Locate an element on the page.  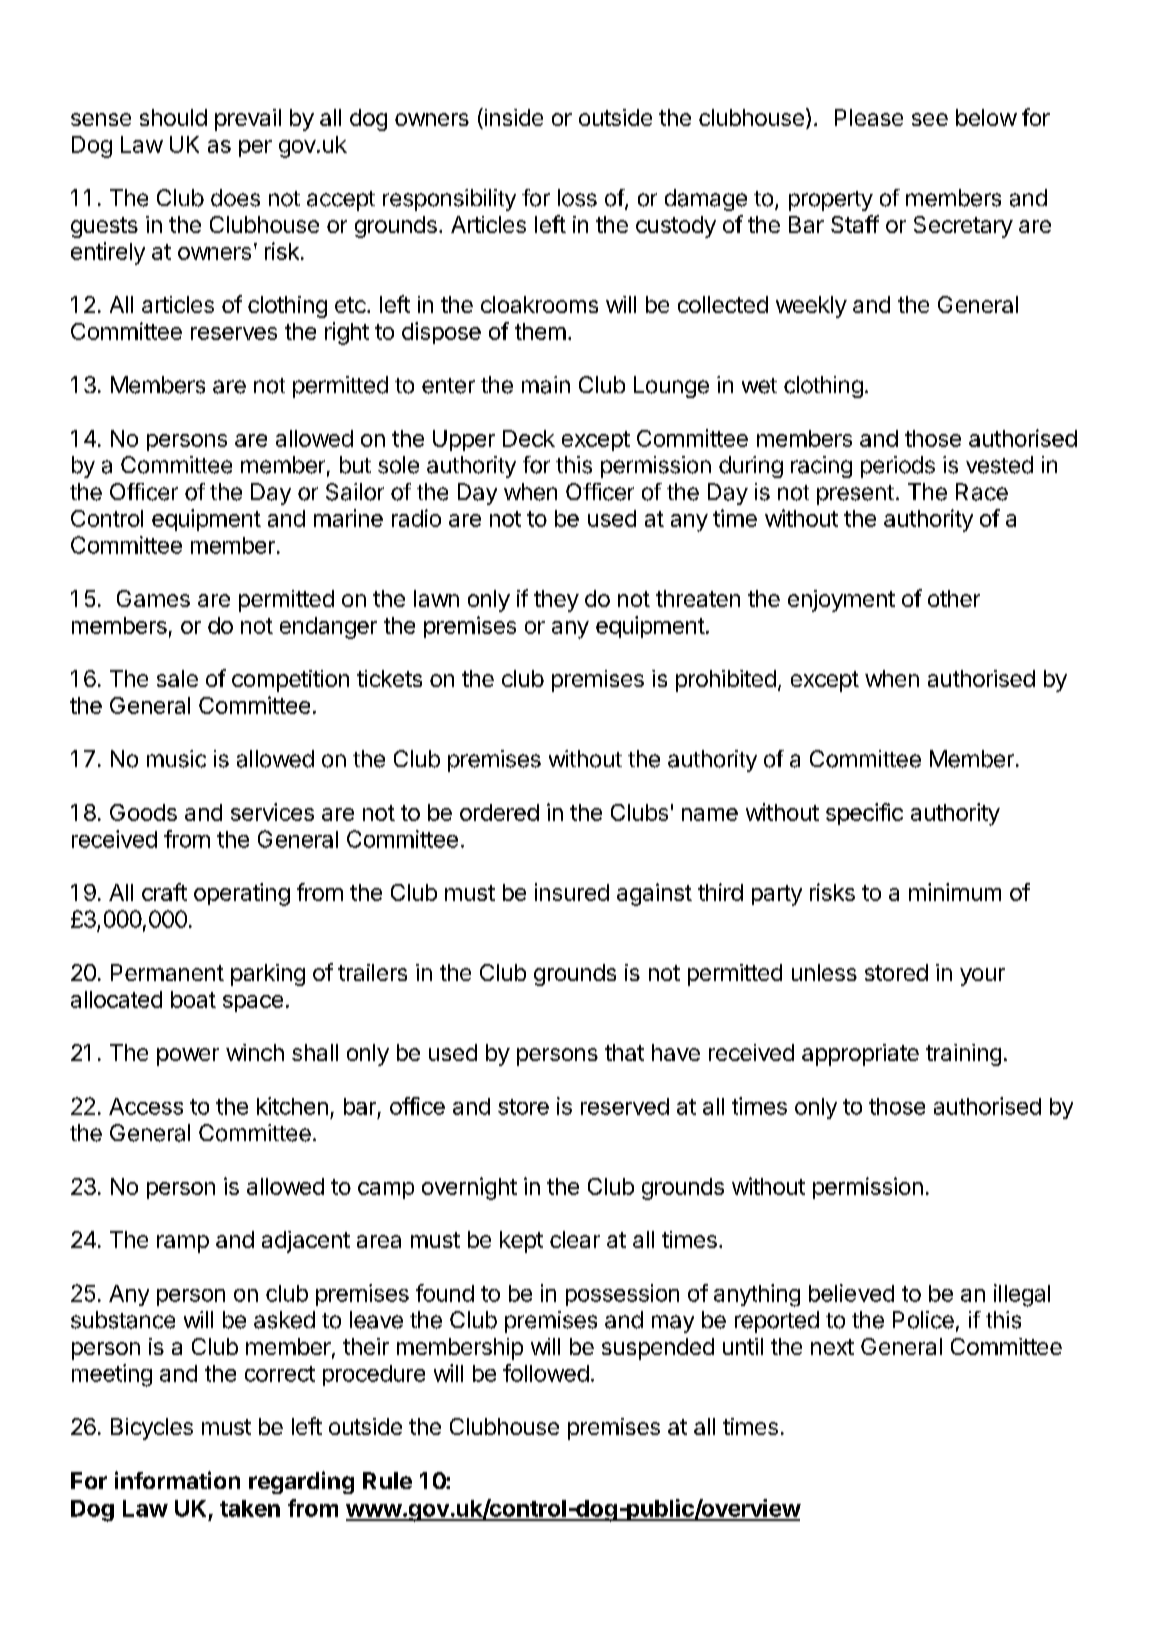
see is located at coordinates (930, 119).
